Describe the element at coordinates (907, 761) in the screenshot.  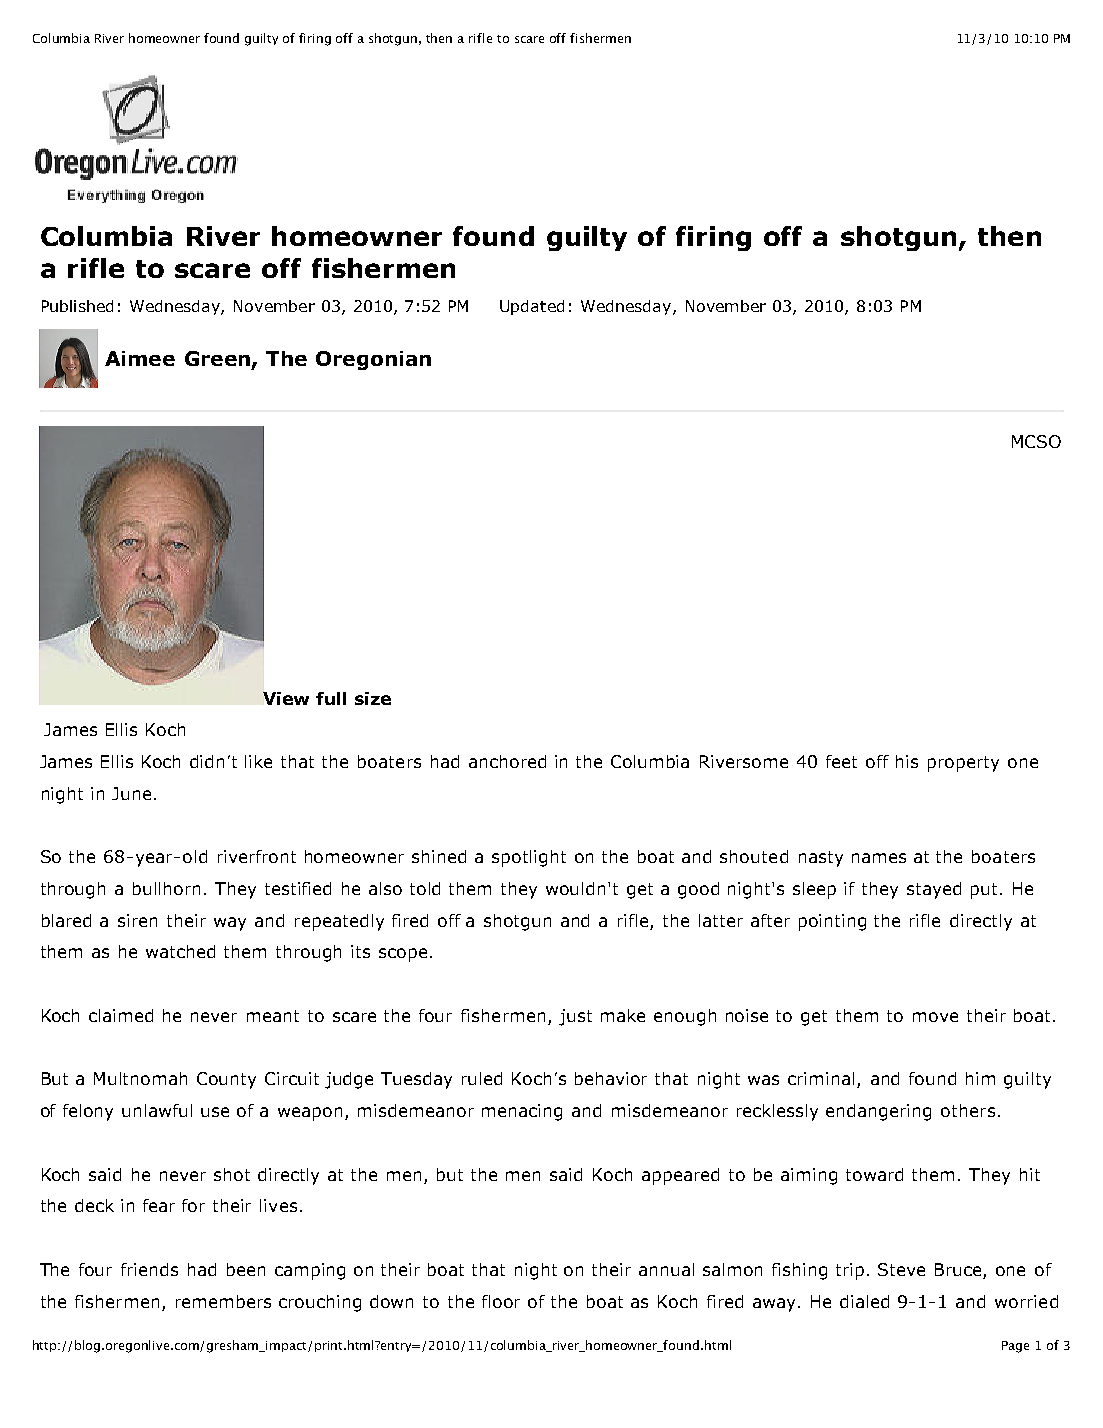
I see `his` at that location.
